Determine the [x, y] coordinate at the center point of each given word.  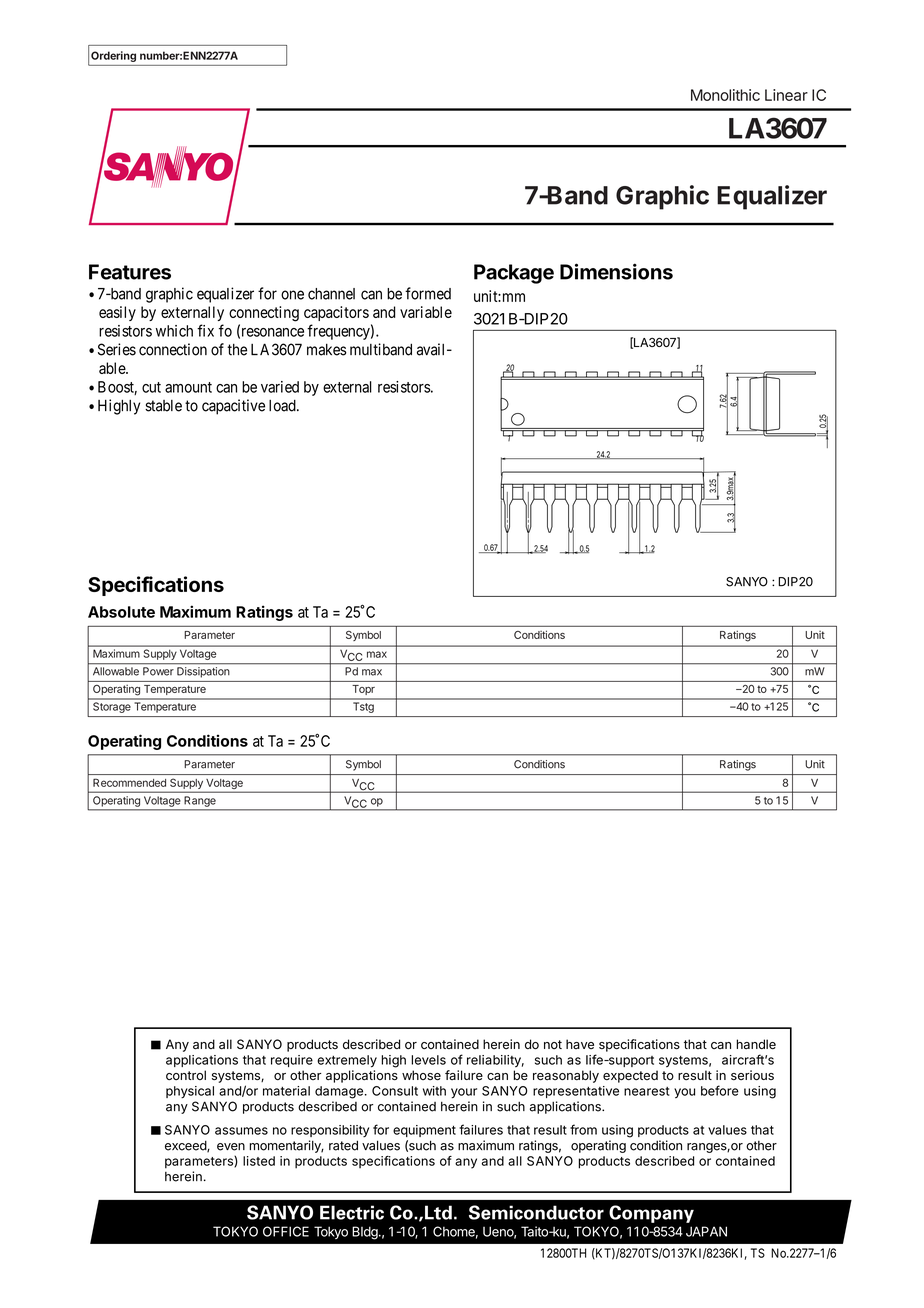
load [283, 405]
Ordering [113, 56]
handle [756, 1044]
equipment [424, 1131]
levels [428, 1060]
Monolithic [725, 95]
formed [428, 293]
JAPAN [706, 1231]
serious [752, 1075]
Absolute [121, 612]
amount [188, 387]
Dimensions [616, 271]
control [186, 1075]
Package [514, 274]
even [231, 1147]
